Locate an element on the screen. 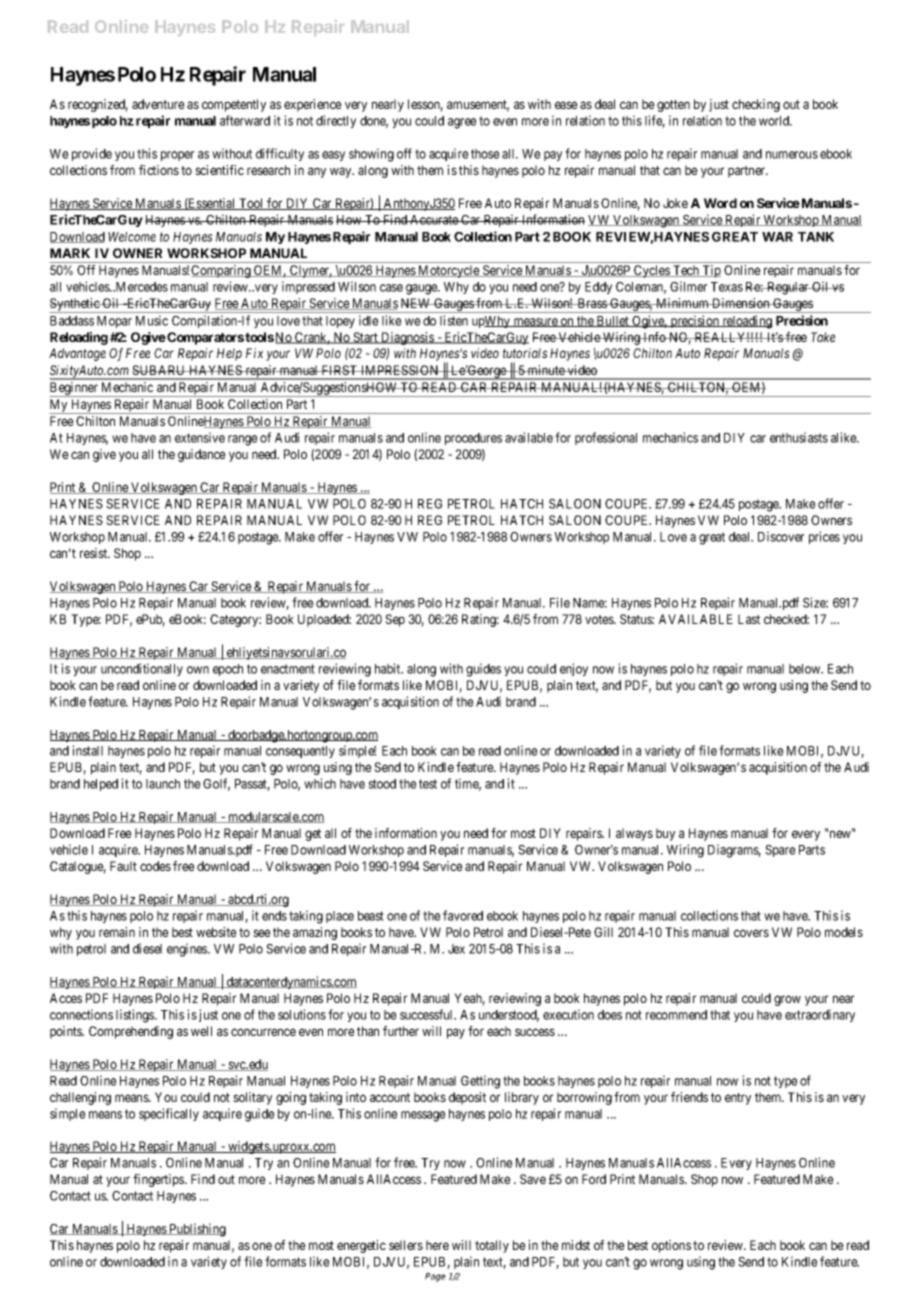 The width and height of the screenshot is (924, 1308). options is located at coordinates (671, 1246).
